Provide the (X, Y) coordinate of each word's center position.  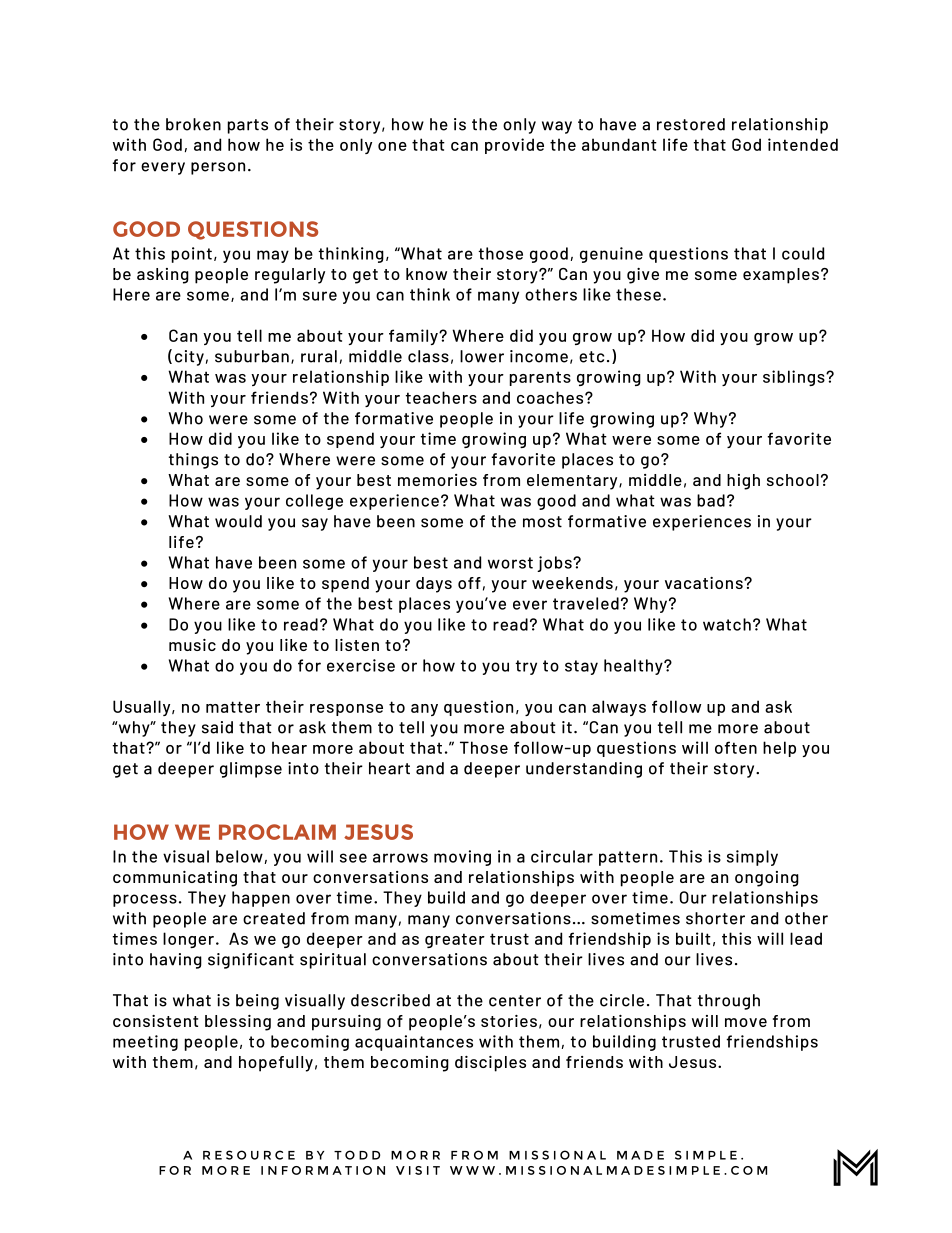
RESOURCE (249, 1155)
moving (462, 858)
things (193, 461)
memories (437, 480)
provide (514, 146)
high (743, 482)
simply (752, 858)
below (239, 856)
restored (691, 124)
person (218, 168)
